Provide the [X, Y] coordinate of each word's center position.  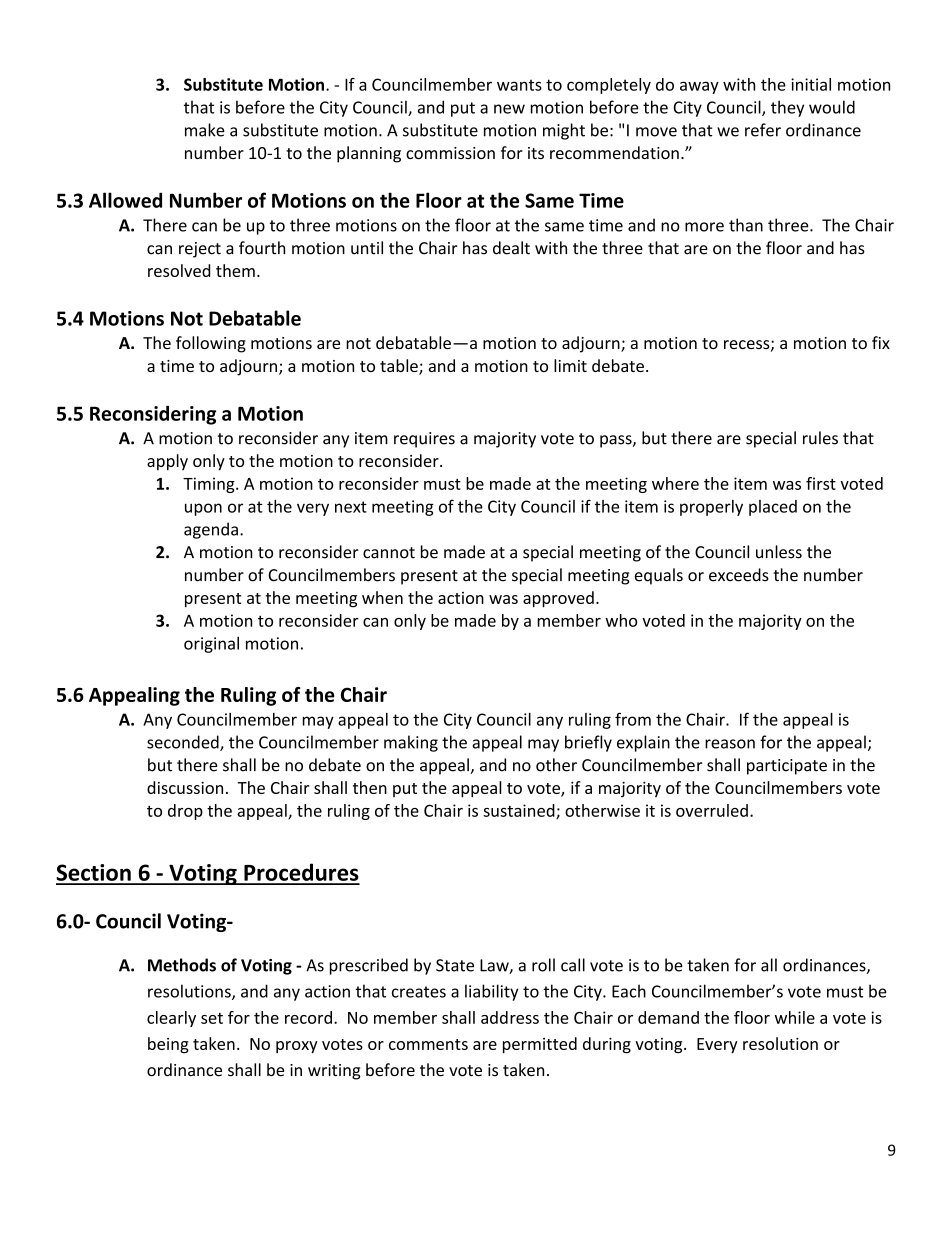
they [787, 108]
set [212, 1018]
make [205, 130]
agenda [211, 530]
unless [779, 552]
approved [558, 599]
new [509, 109]
